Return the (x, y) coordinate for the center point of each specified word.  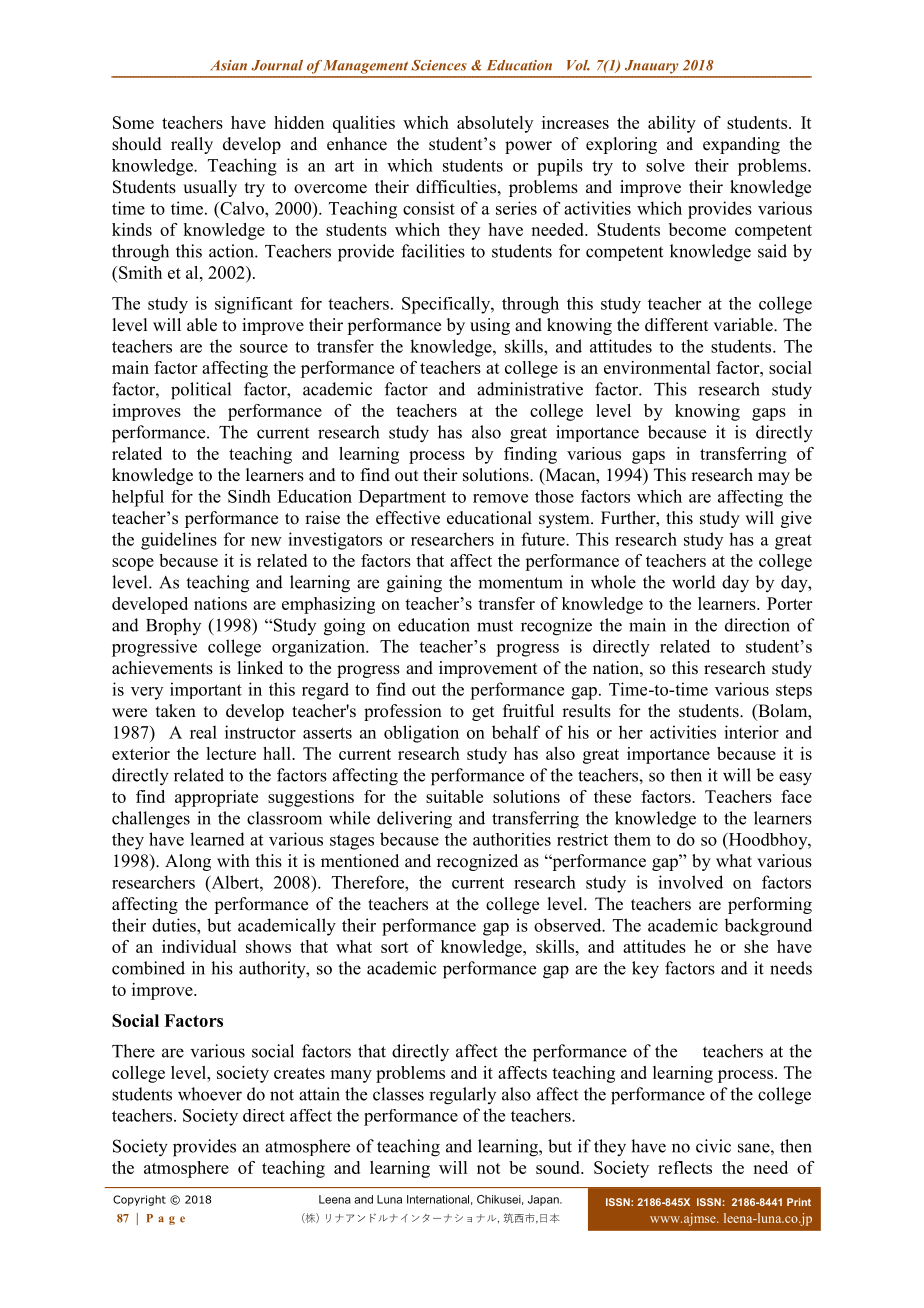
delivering (414, 820)
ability (672, 124)
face (796, 796)
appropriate (216, 798)
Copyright (139, 1200)
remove (500, 498)
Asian (228, 65)
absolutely (495, 124)
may (774, 478)
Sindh (249, 496)
